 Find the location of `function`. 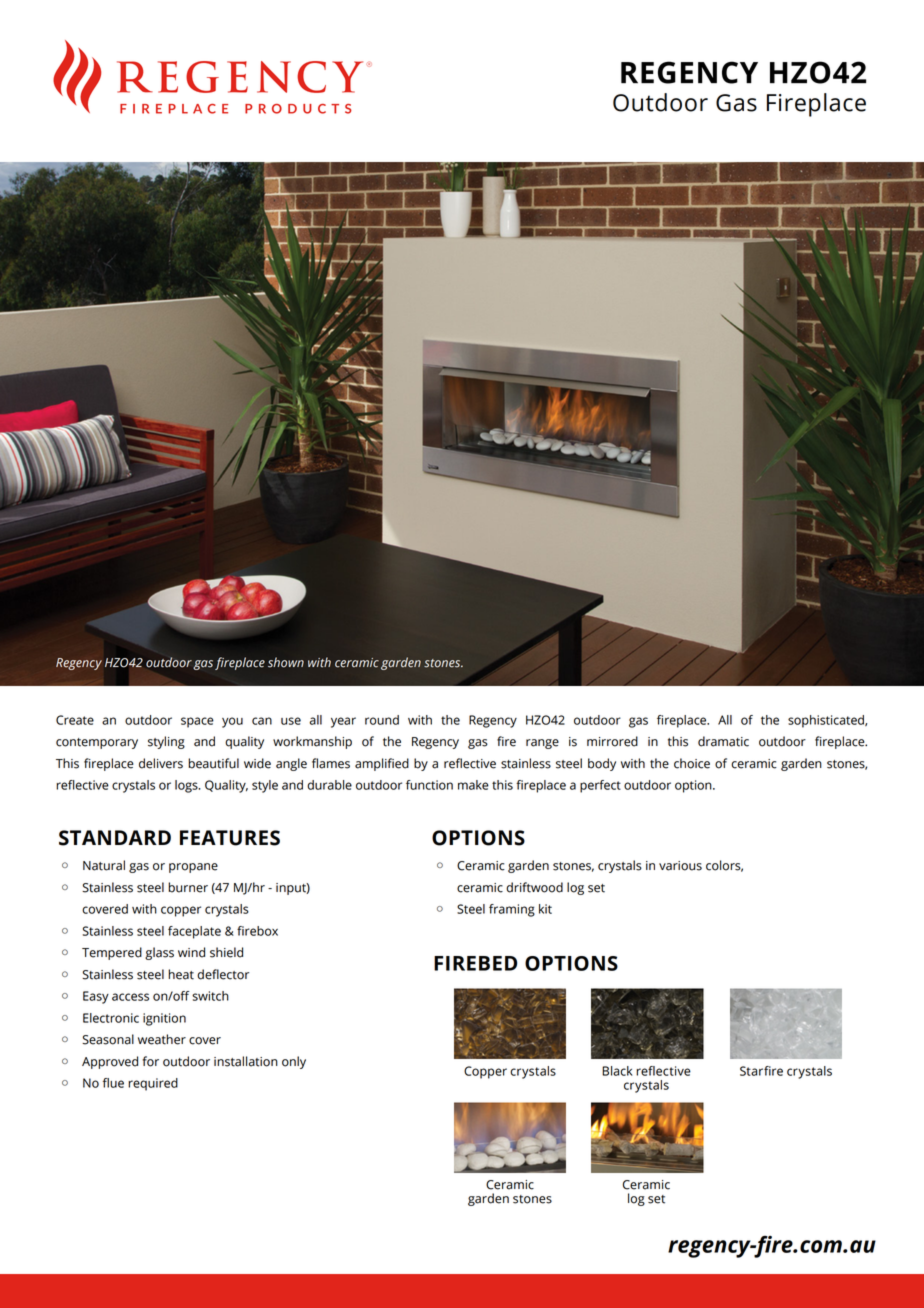

function is located at coordinates (429, 785).
